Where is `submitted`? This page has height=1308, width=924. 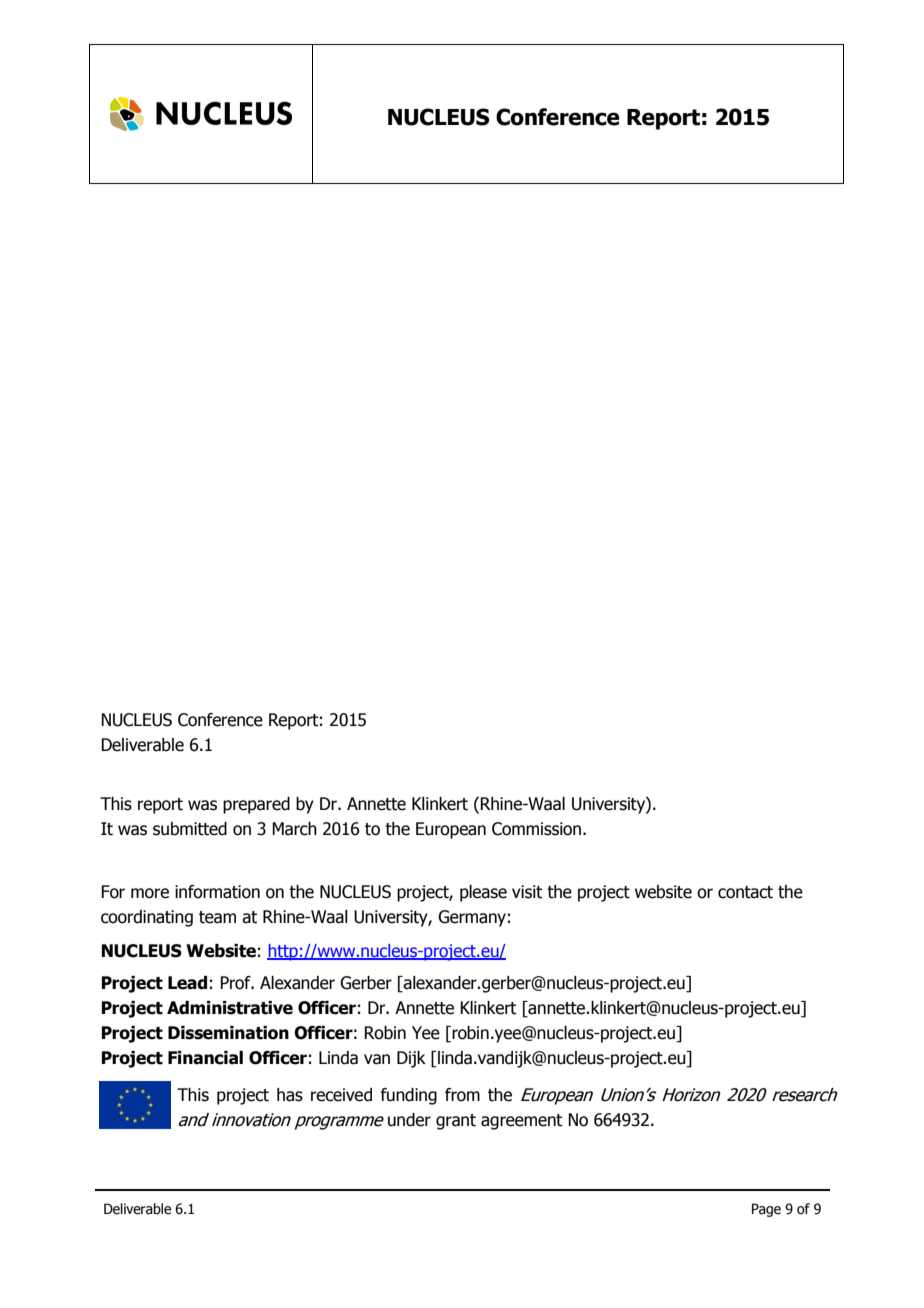 submitted is located at coordinates (190, 829).
